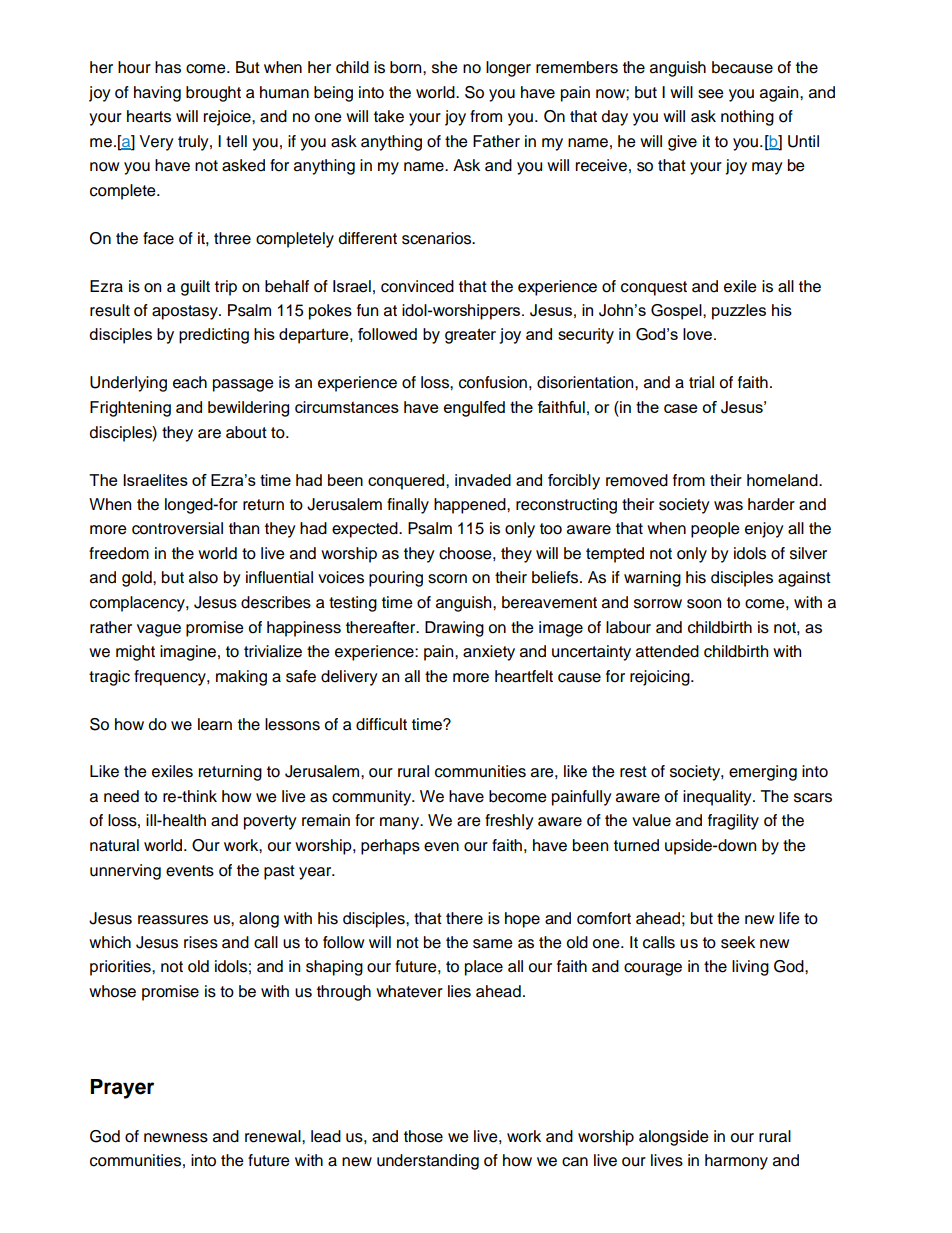 Image resolution: width=952 pixels, height=1233 pixels. Describe the element at coordinates (470, 336) in the screenshot. I see `greater` at that location.
